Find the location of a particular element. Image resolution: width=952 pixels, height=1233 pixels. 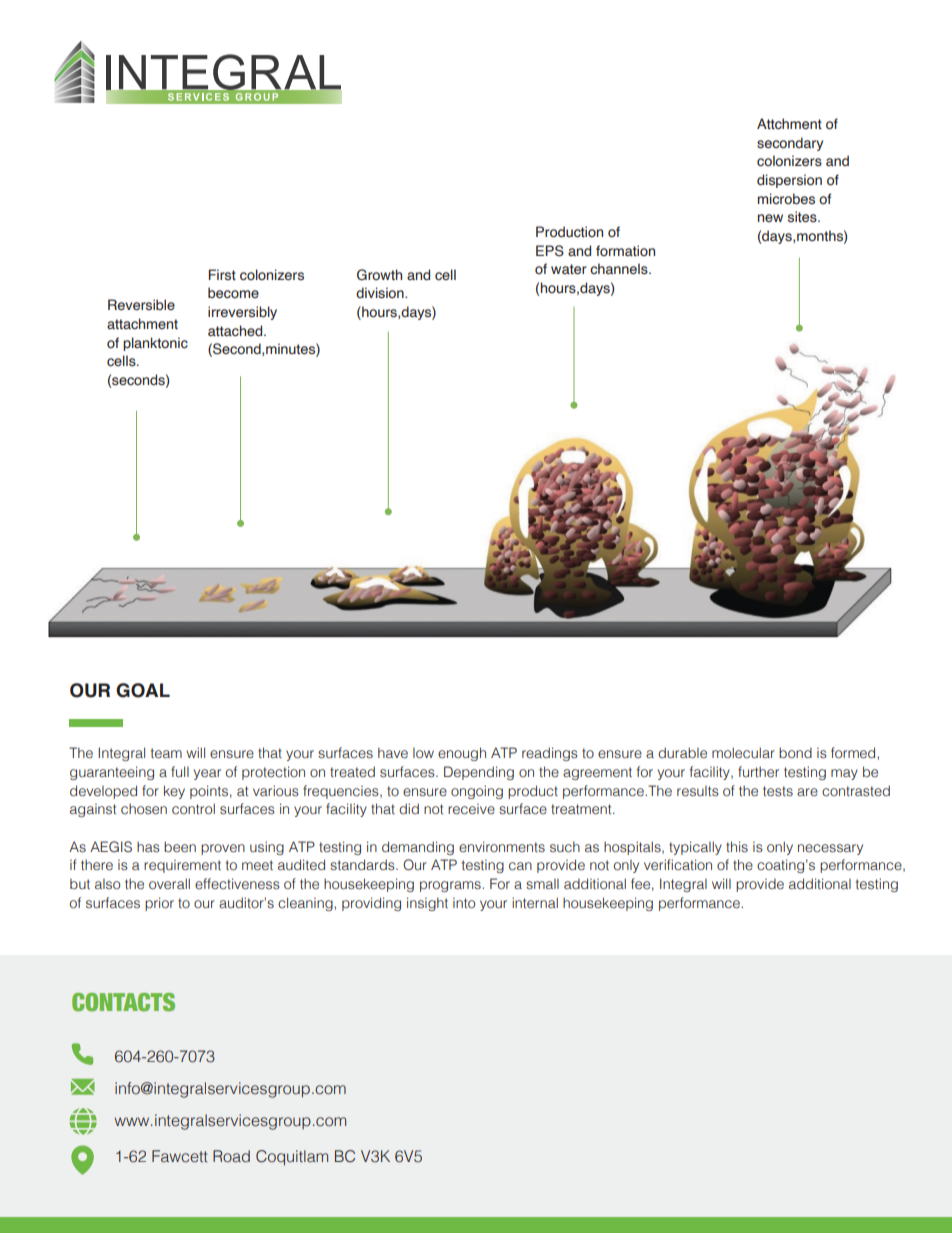

molecular is located at coordinates (743, 752).
